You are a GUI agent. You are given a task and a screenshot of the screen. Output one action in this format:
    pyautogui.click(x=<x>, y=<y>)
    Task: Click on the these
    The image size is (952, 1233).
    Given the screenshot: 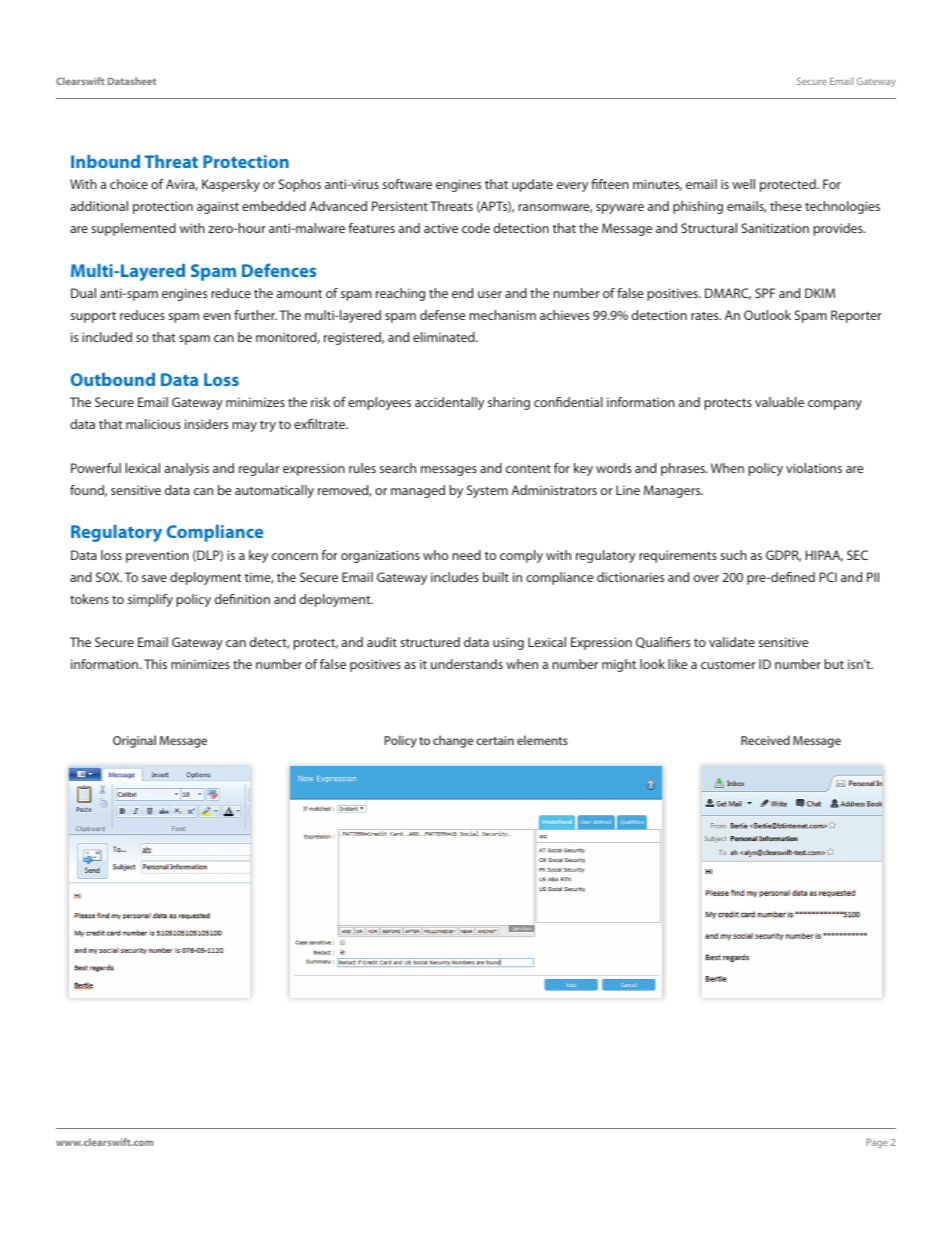 What is the action you would take?
    pyautogui.click(x=786, y=206)
